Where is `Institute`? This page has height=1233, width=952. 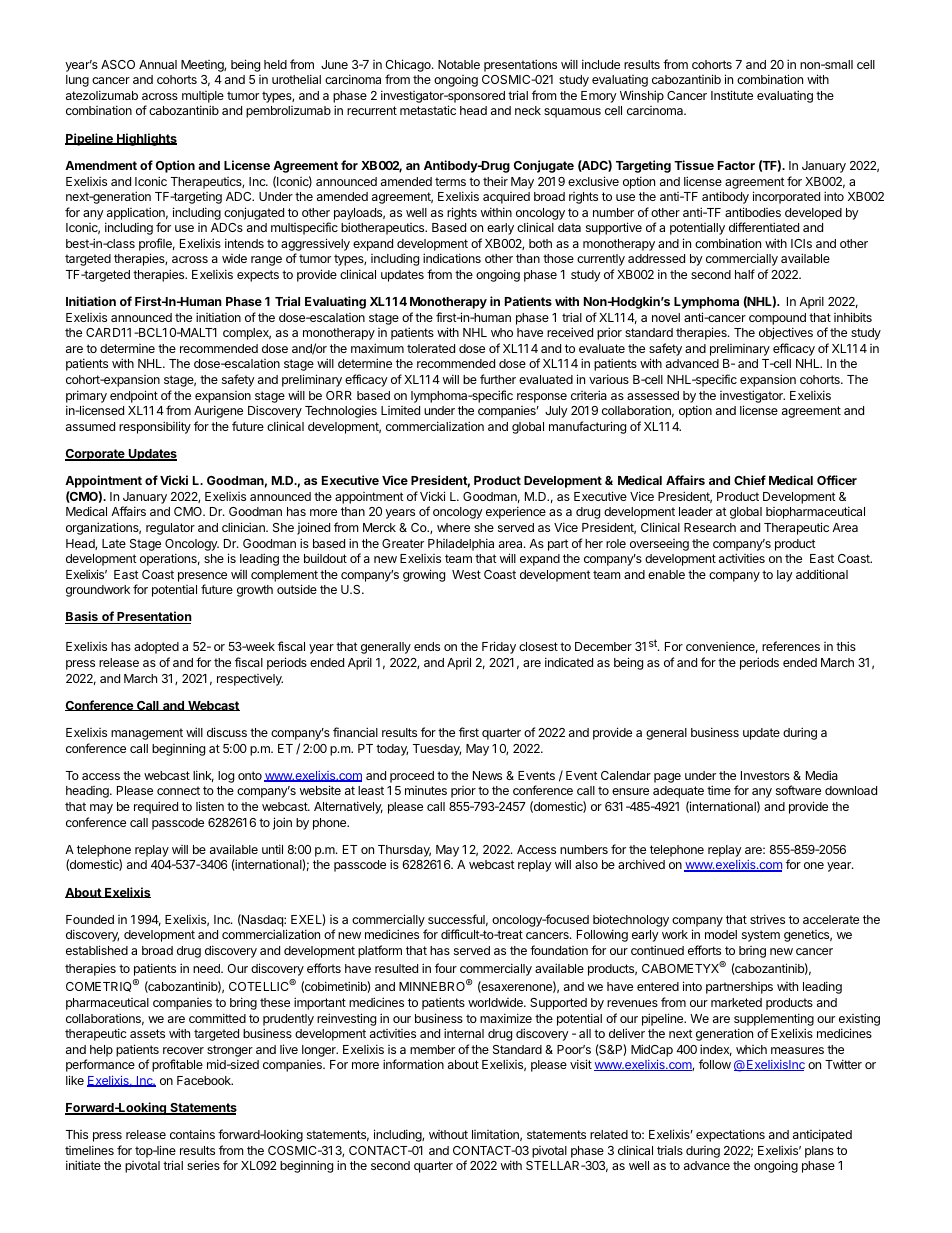 Institute is located at coordinates (732, 95).
